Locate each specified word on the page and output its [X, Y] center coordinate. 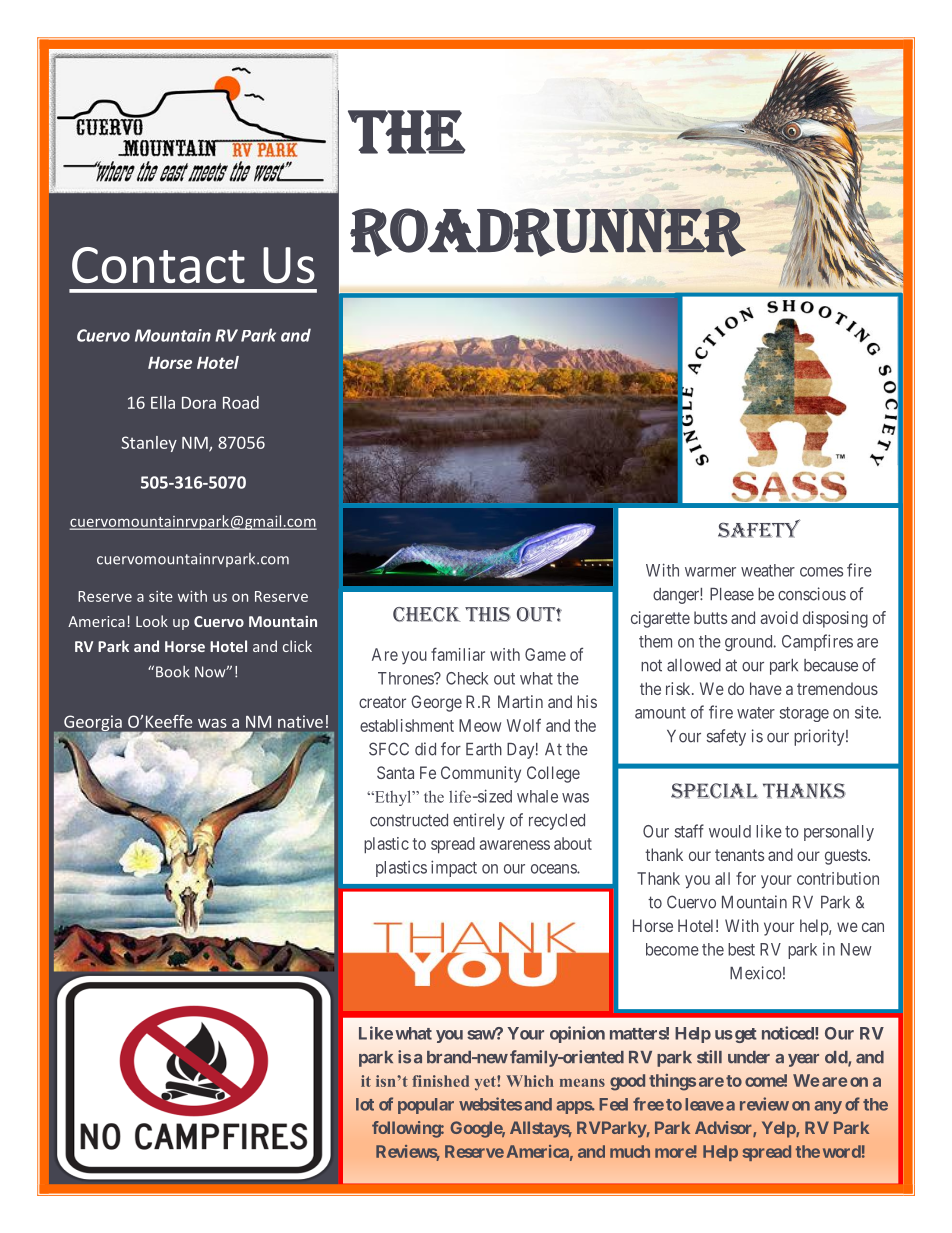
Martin [520, 701]
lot [365, 1104]
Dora [199, 403]
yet [486, 1083]
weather [768, 570]
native [300, 721]
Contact [158, 265]
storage [804, 714]
